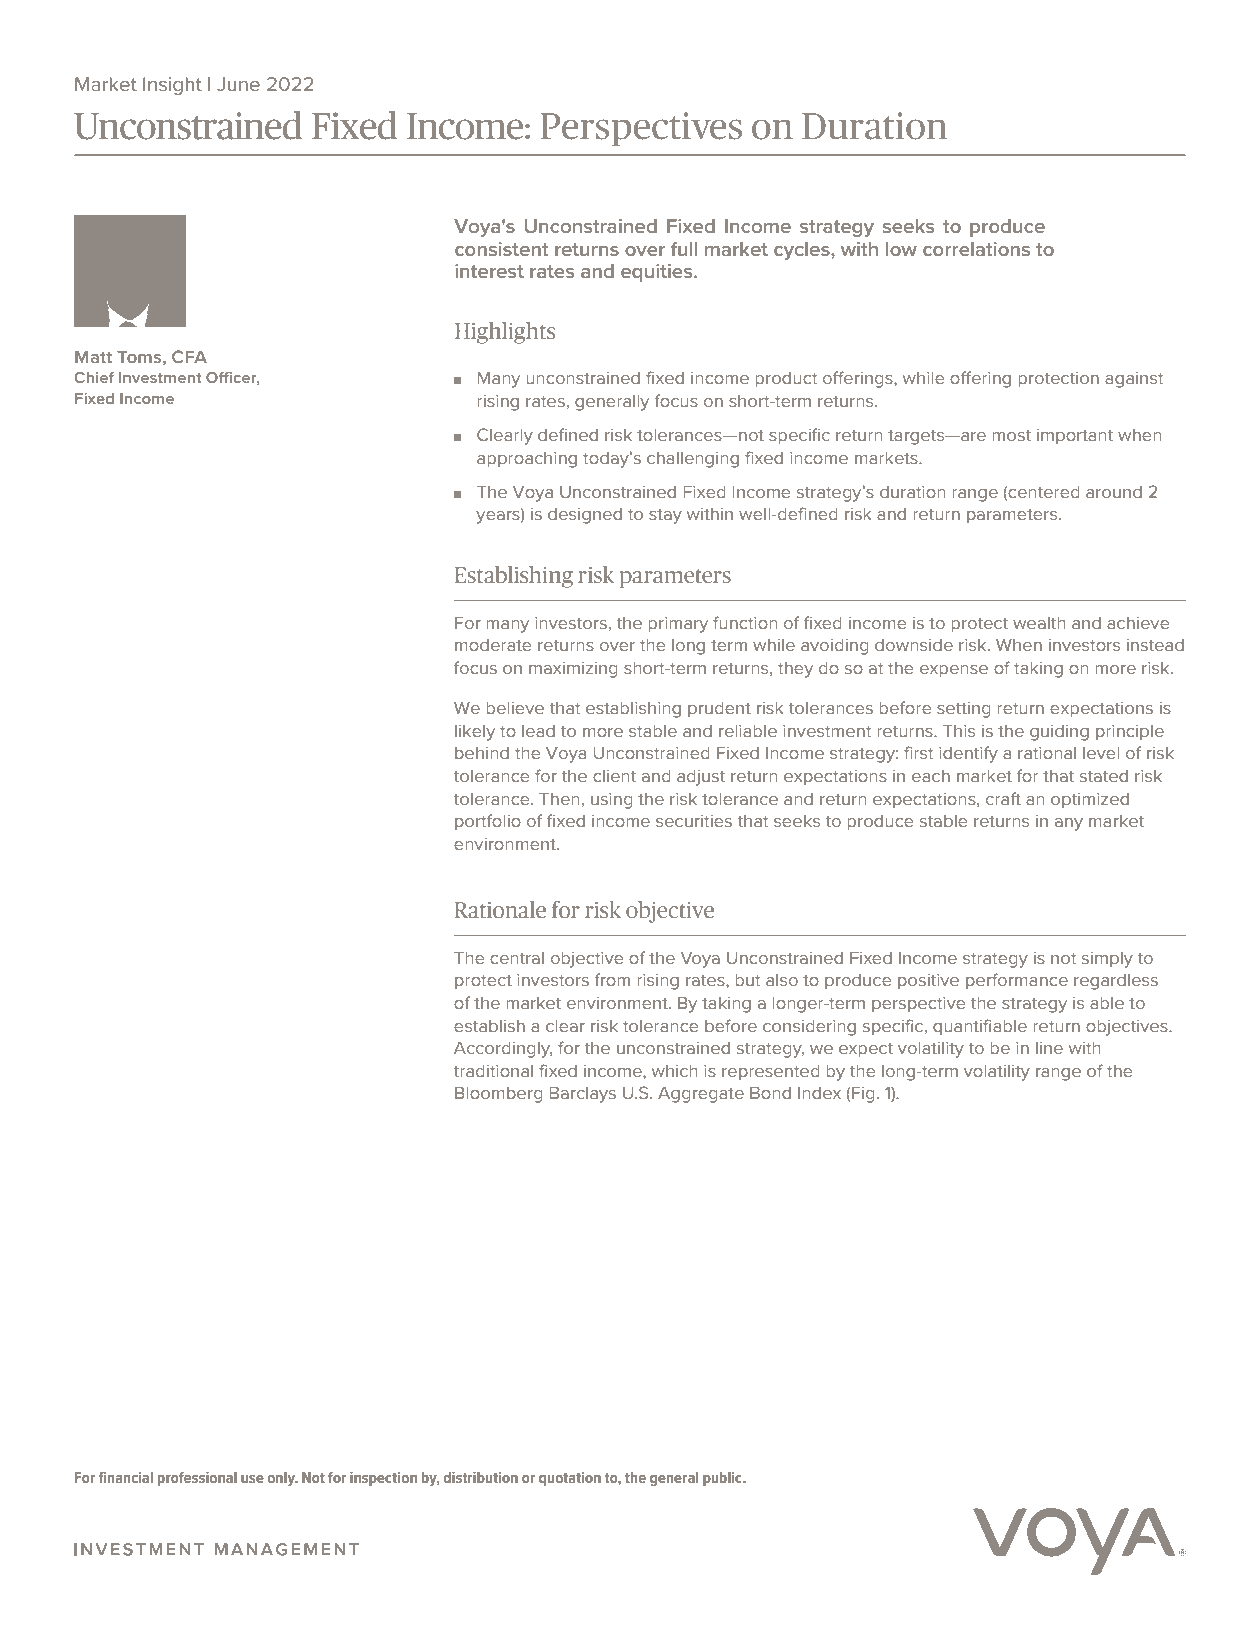 This image has width=1260, height=1630. Describe the element at coordinates (612, 979) in the image. I see `from` at that location.
